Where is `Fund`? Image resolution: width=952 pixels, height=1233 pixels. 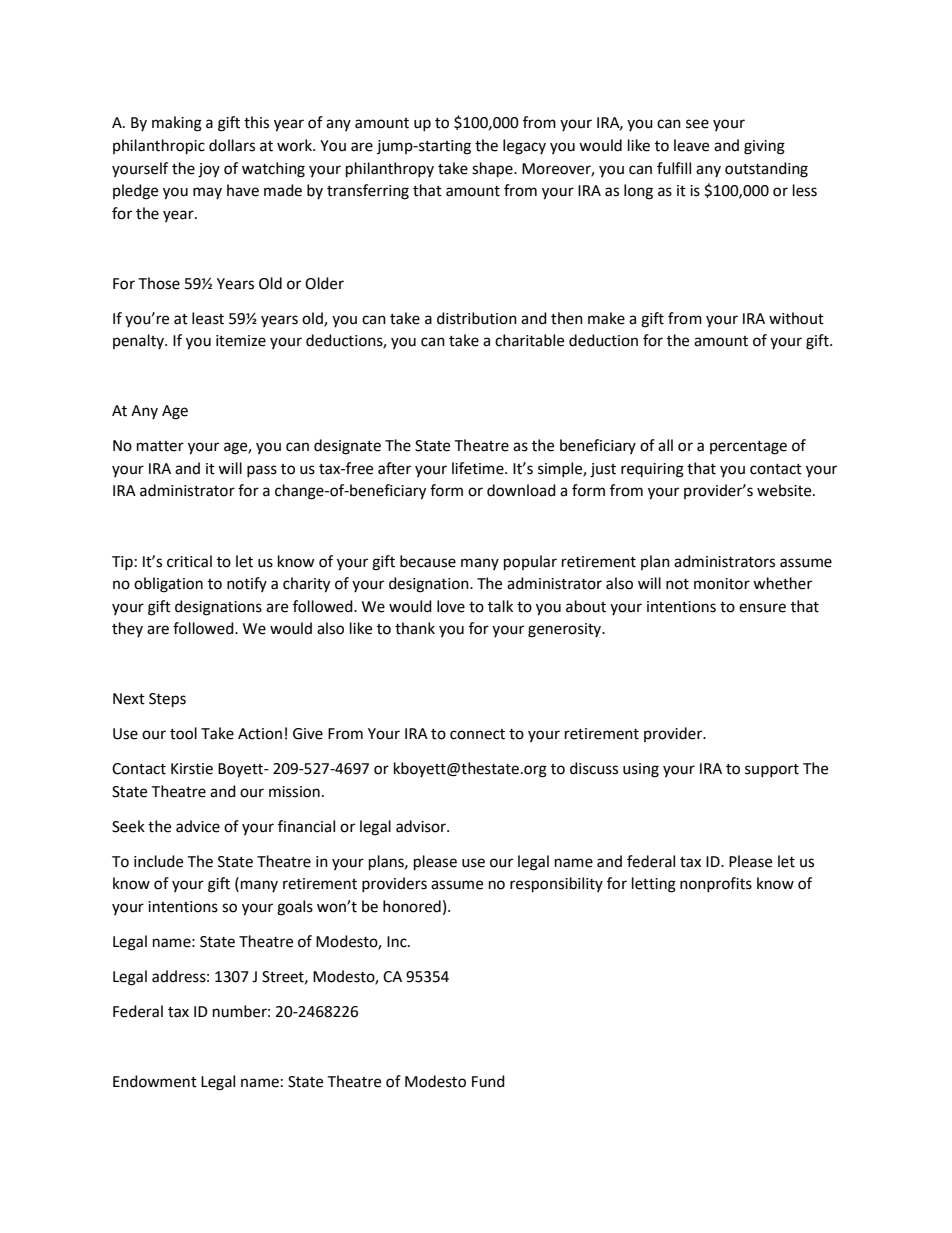
Fund is located at coordinates (488, 1081).
